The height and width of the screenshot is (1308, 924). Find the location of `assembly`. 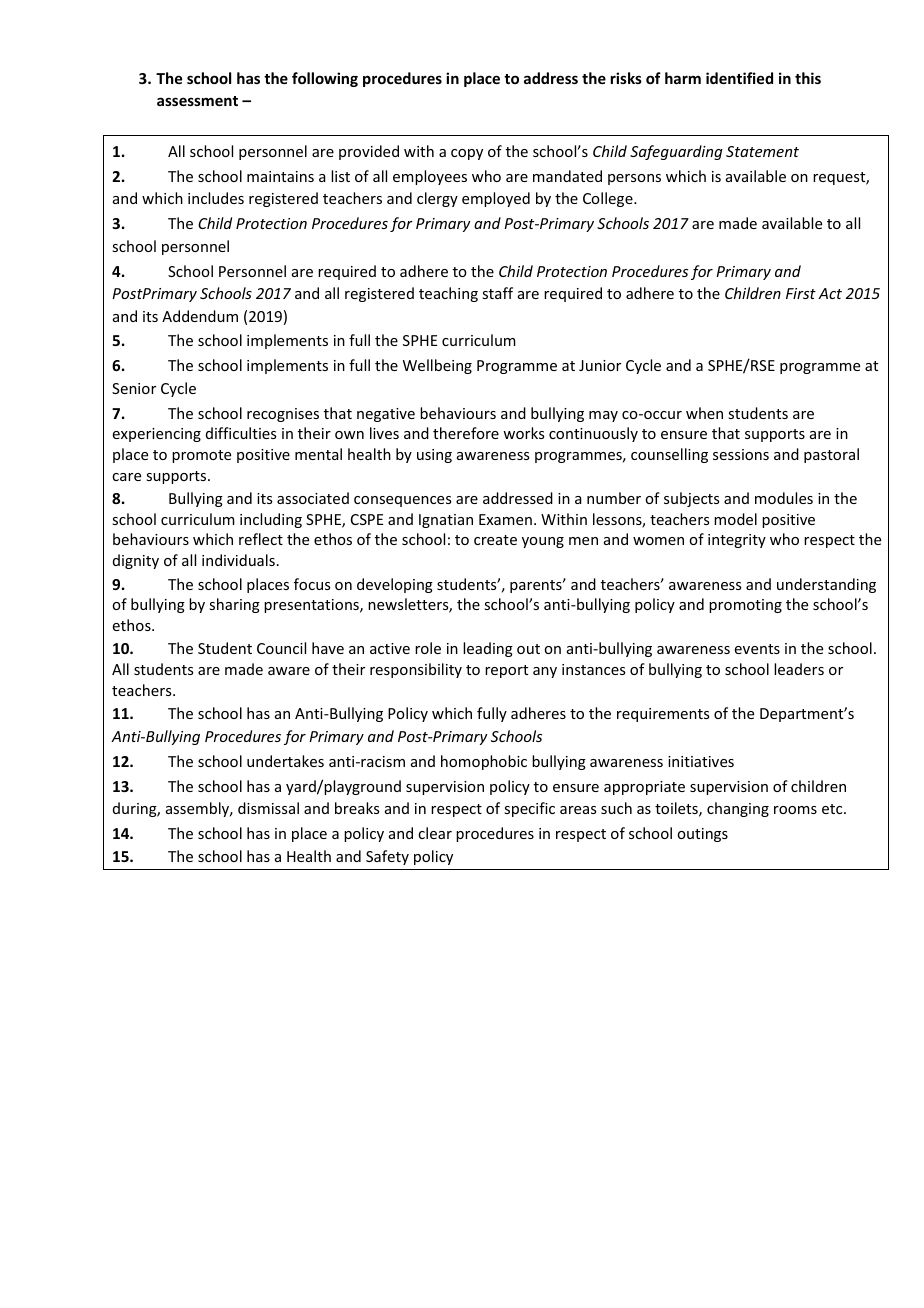

assembly is located at coordinates (199, 809).
